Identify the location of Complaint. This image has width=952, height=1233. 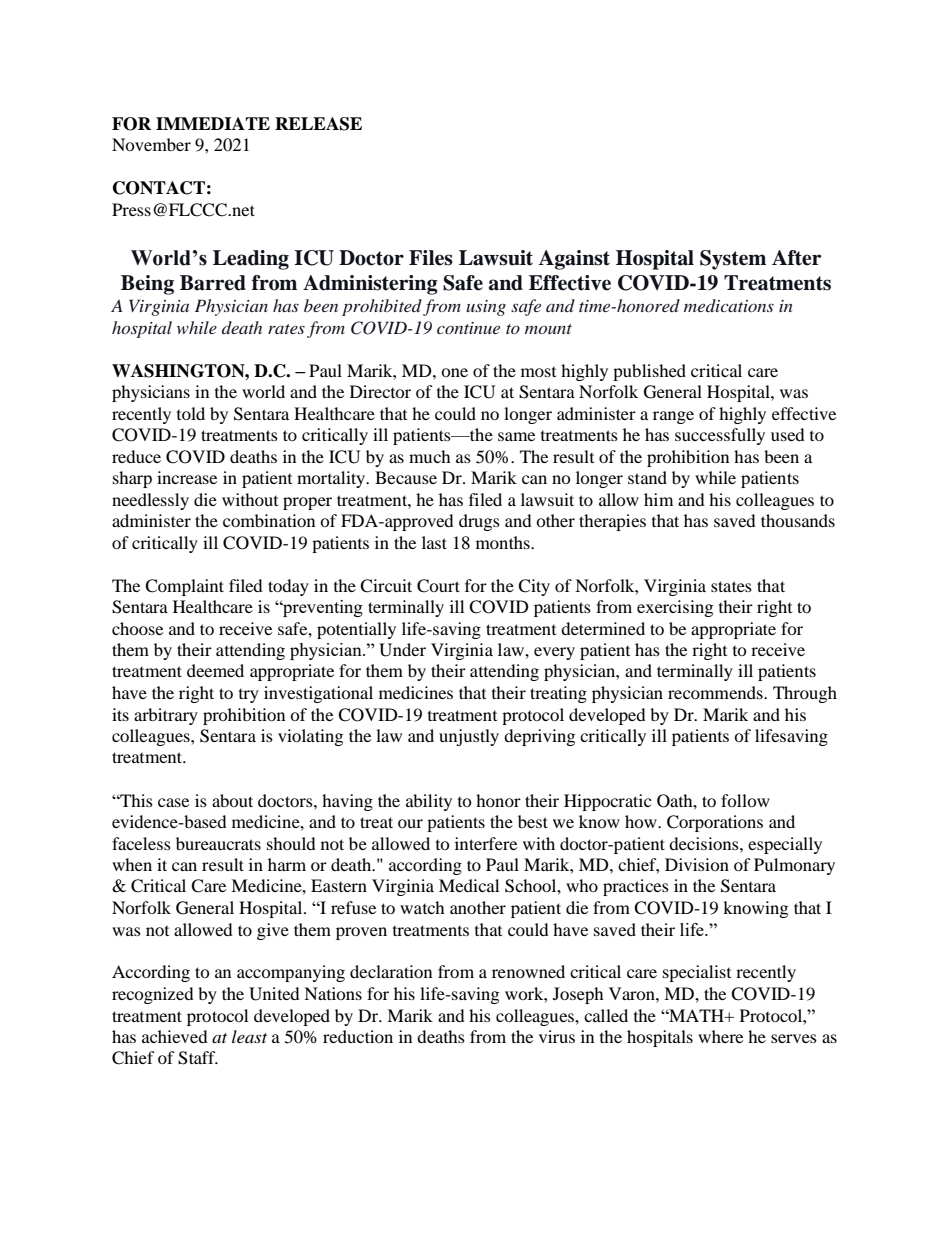
(184, 587).
